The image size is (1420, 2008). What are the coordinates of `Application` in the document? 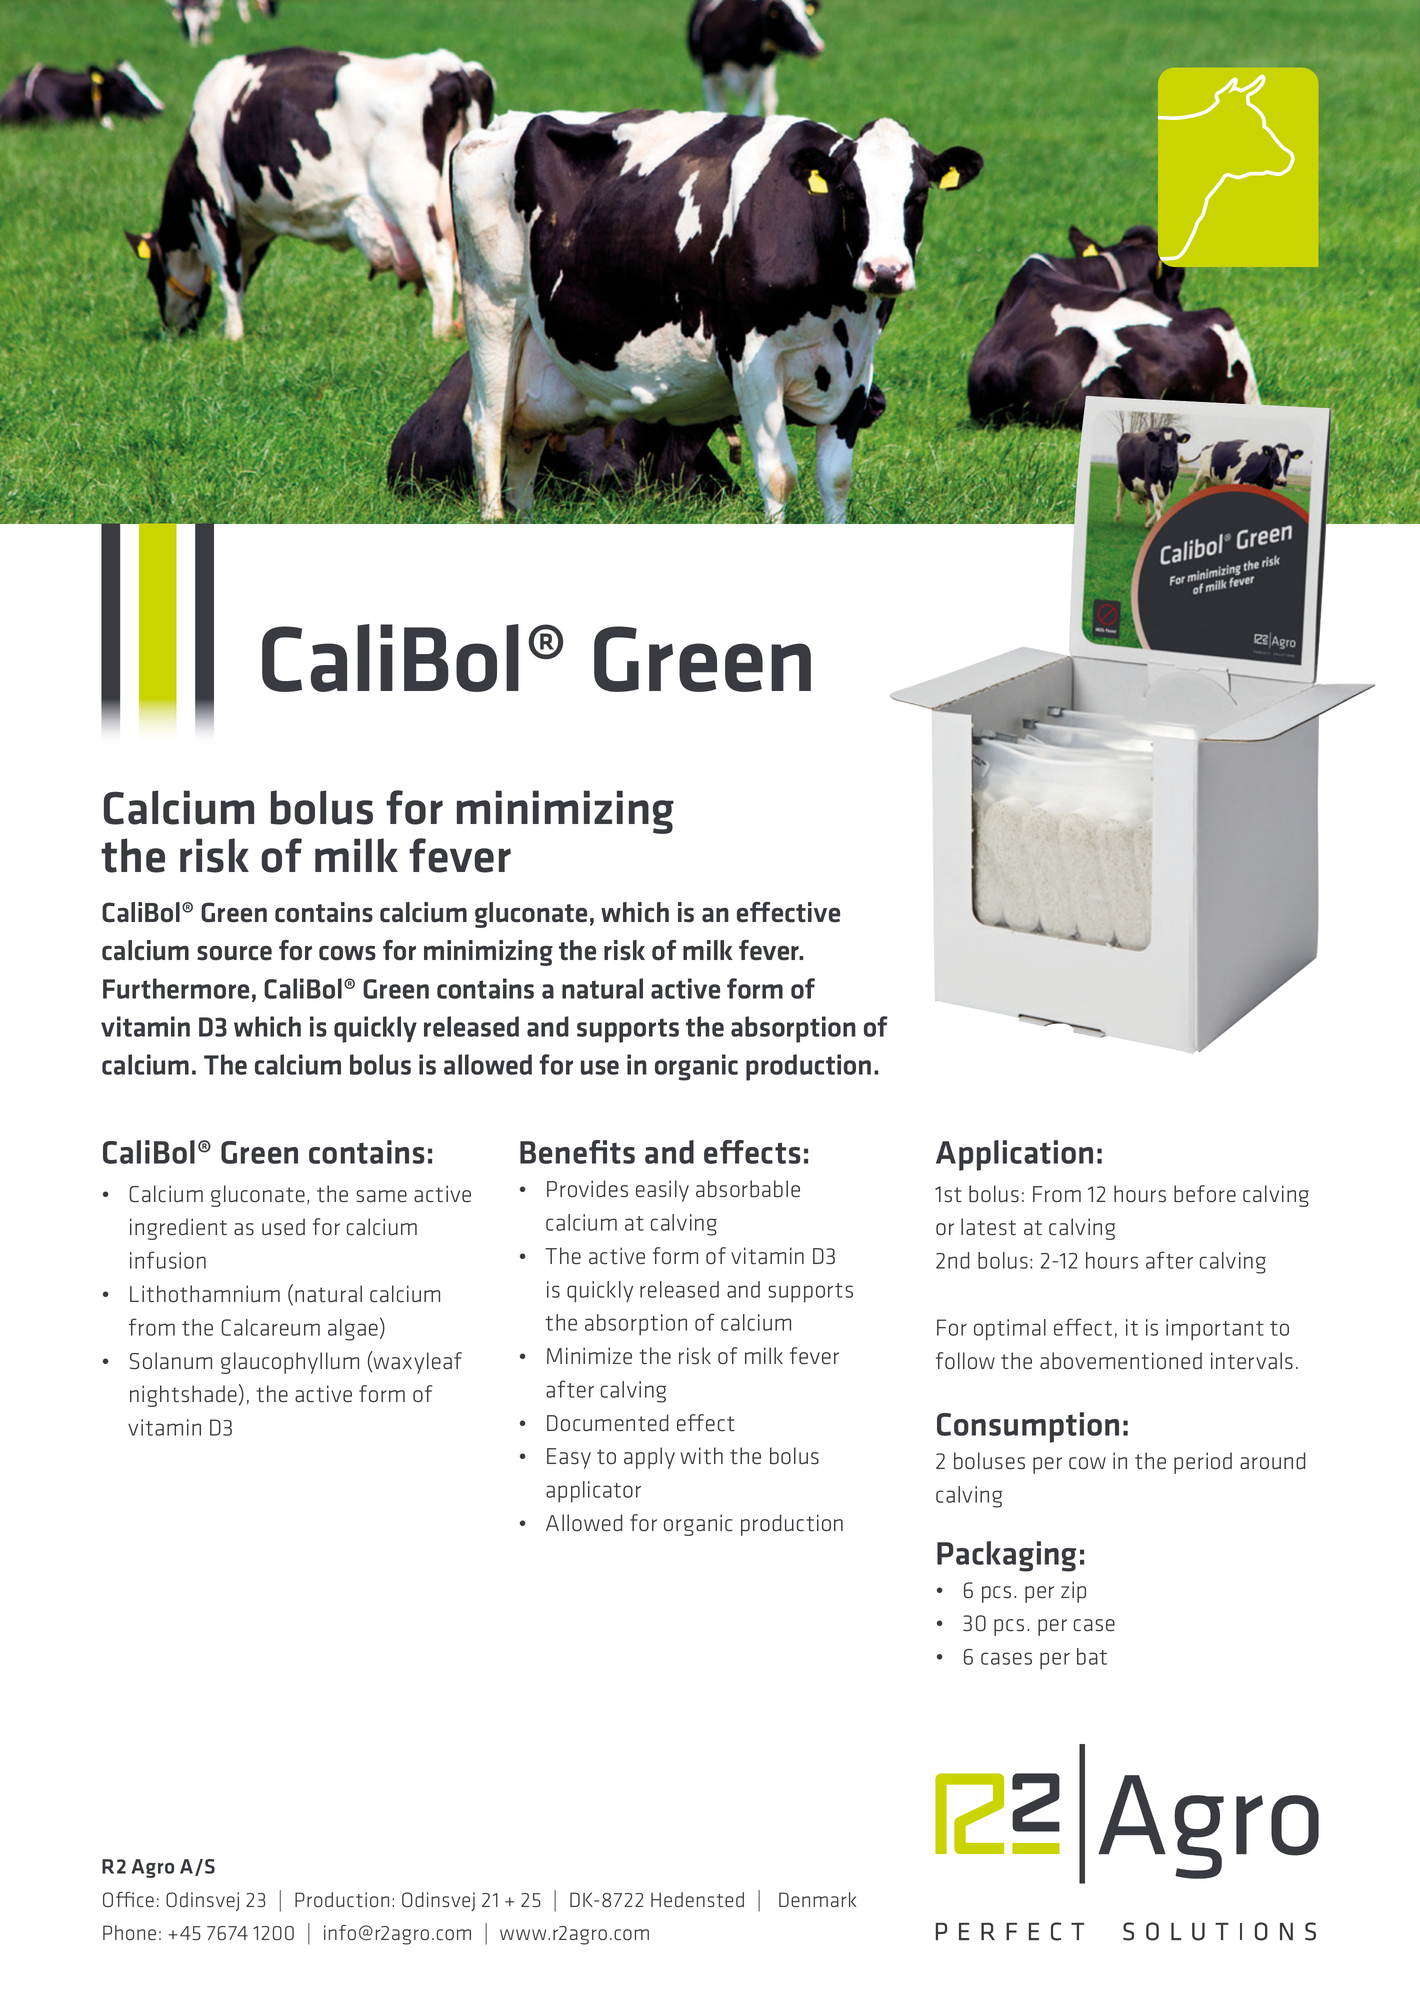 It's located at (1014, 1155).
